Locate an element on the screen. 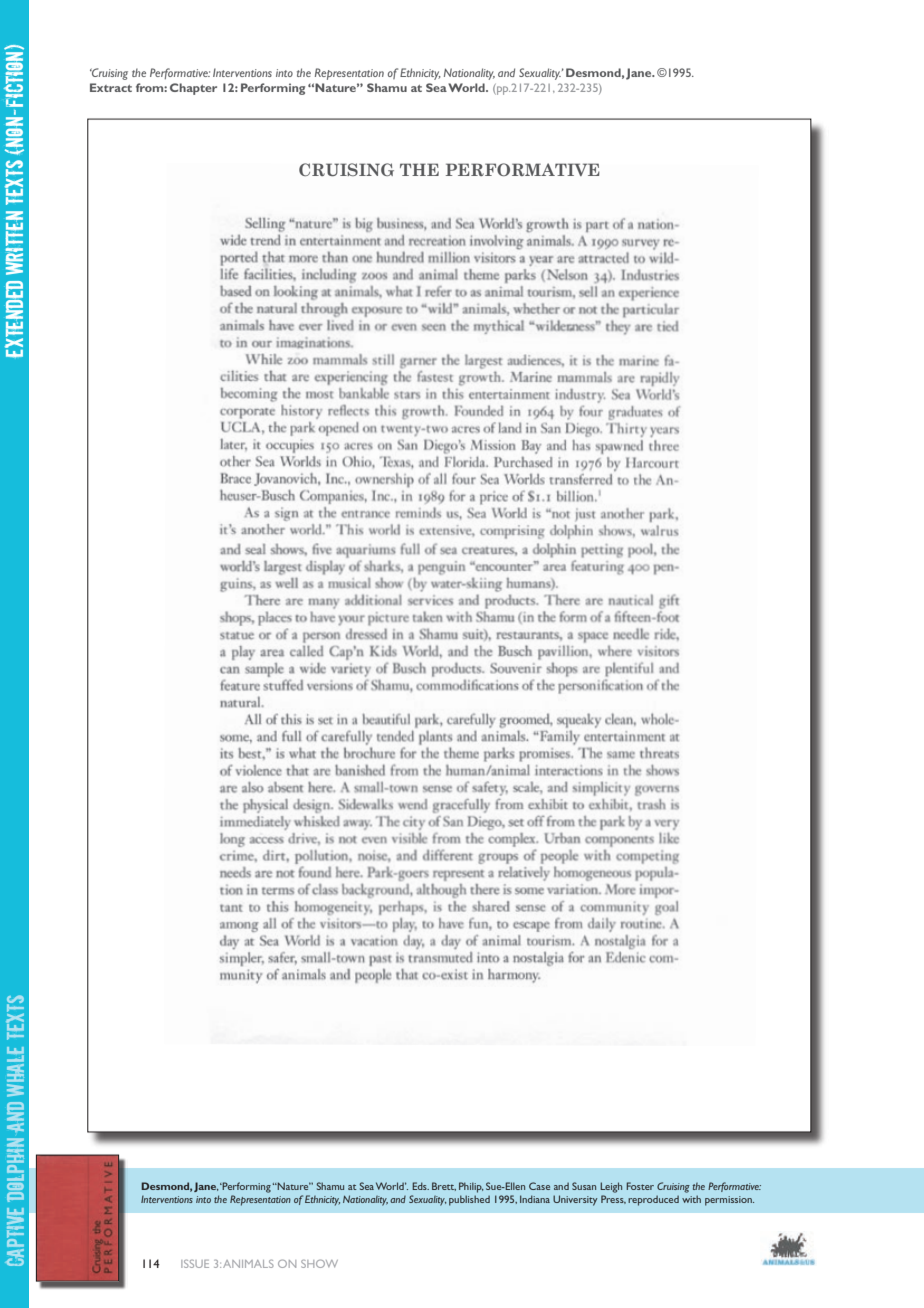 The width and height of the screenshot is (924, 1308). Eds is located at coordinates (420, 1186).
